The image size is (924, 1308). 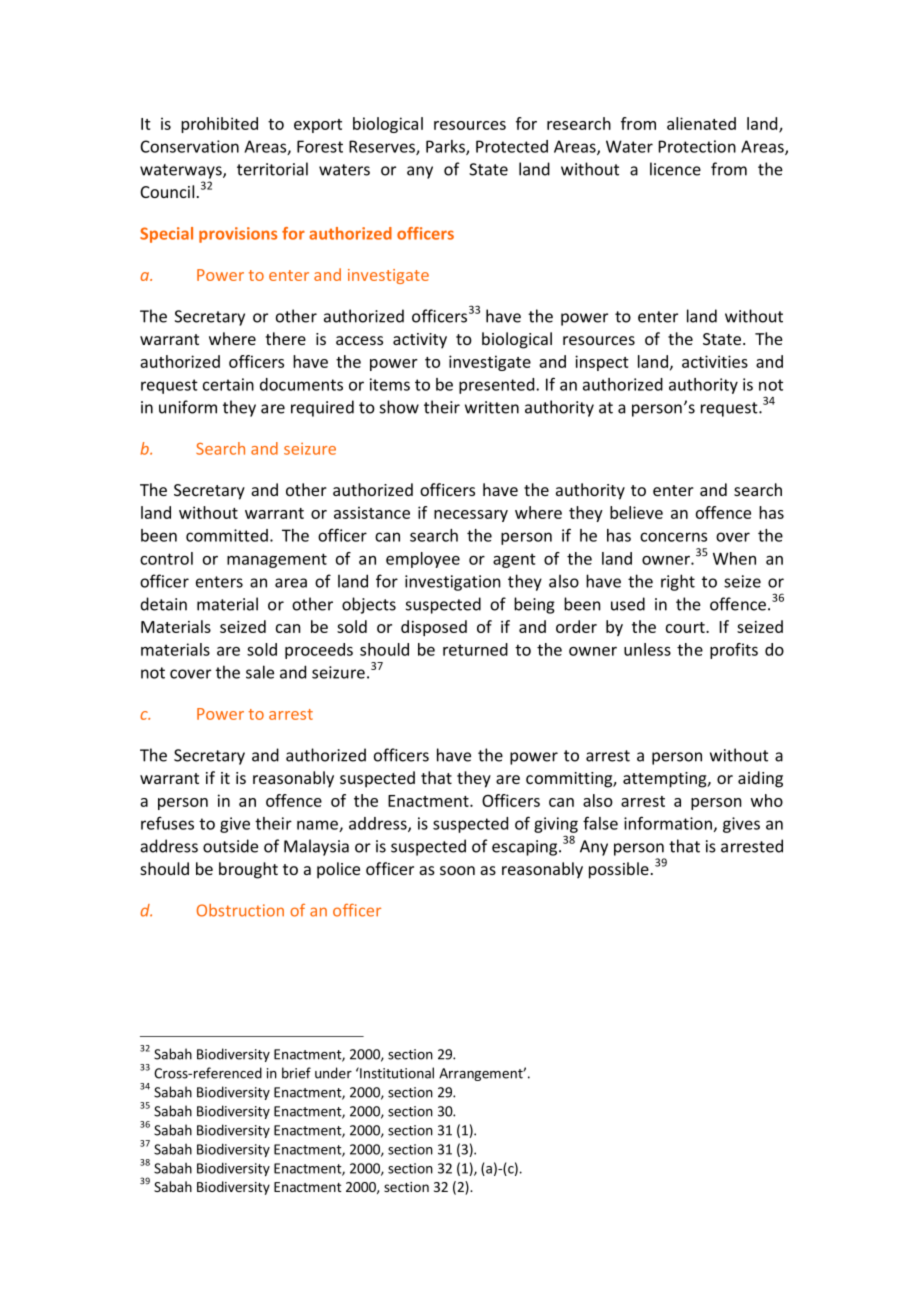 I want to click on information, so click(x=668, y=823).
